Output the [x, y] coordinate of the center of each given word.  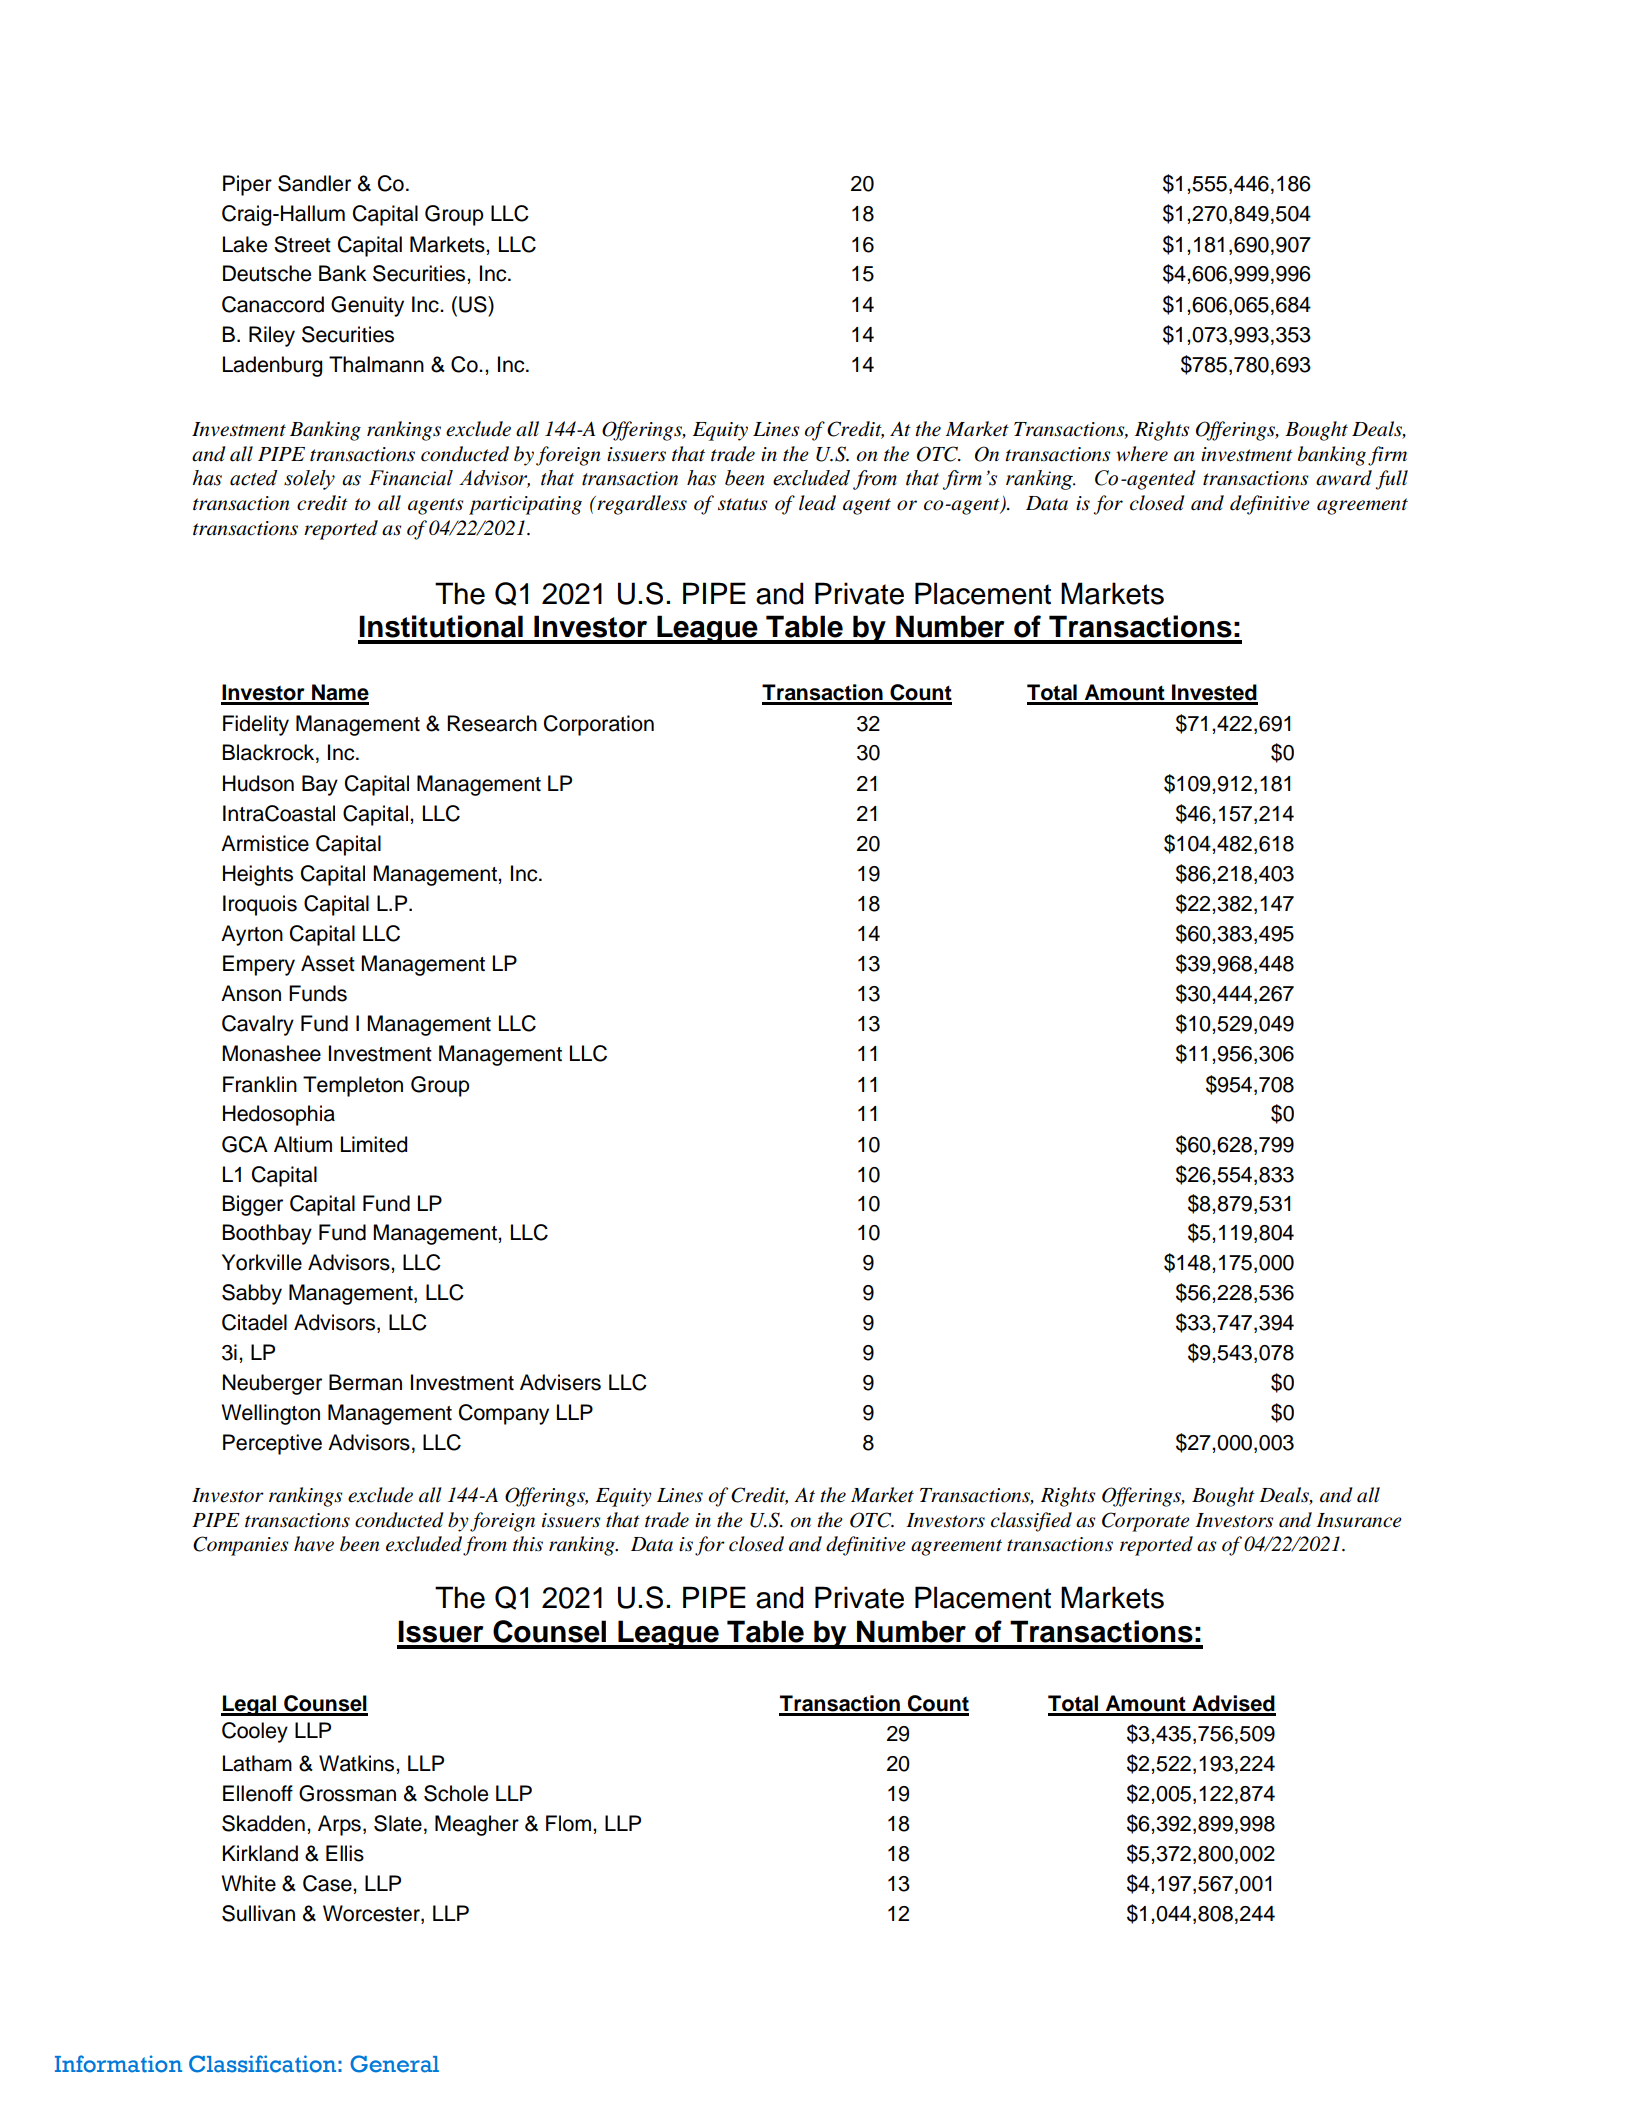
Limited [374, 1144]
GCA [245, 1144]
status [742, 504]
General [394, 2064]
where [1142, 454]
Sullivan [258, 1913]
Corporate [1146, 1522]
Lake [245, 244]
